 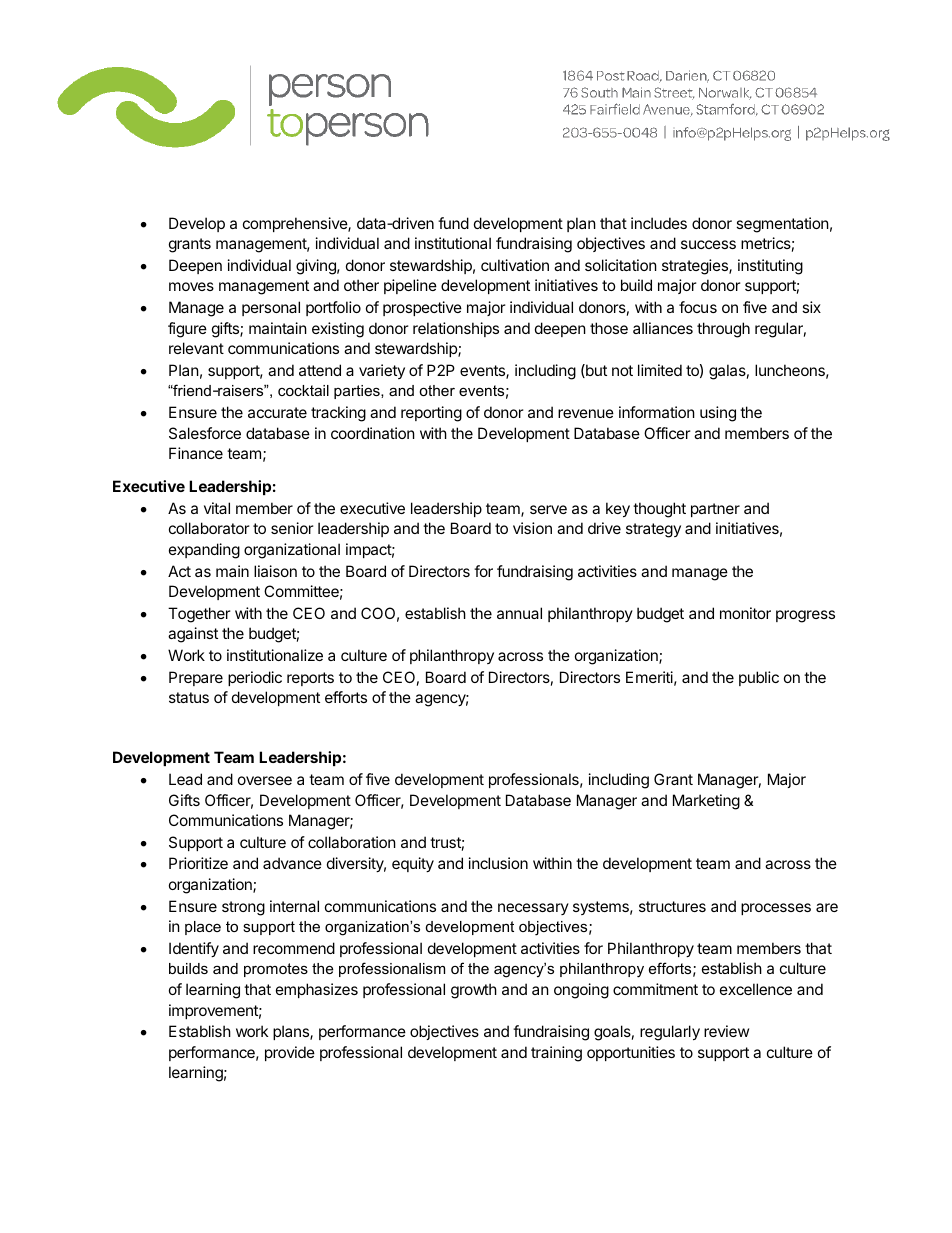 What do you see at coordinates (290, 1053) in the screenshot?
I see `provide` at bounding box center [290, 1053].
